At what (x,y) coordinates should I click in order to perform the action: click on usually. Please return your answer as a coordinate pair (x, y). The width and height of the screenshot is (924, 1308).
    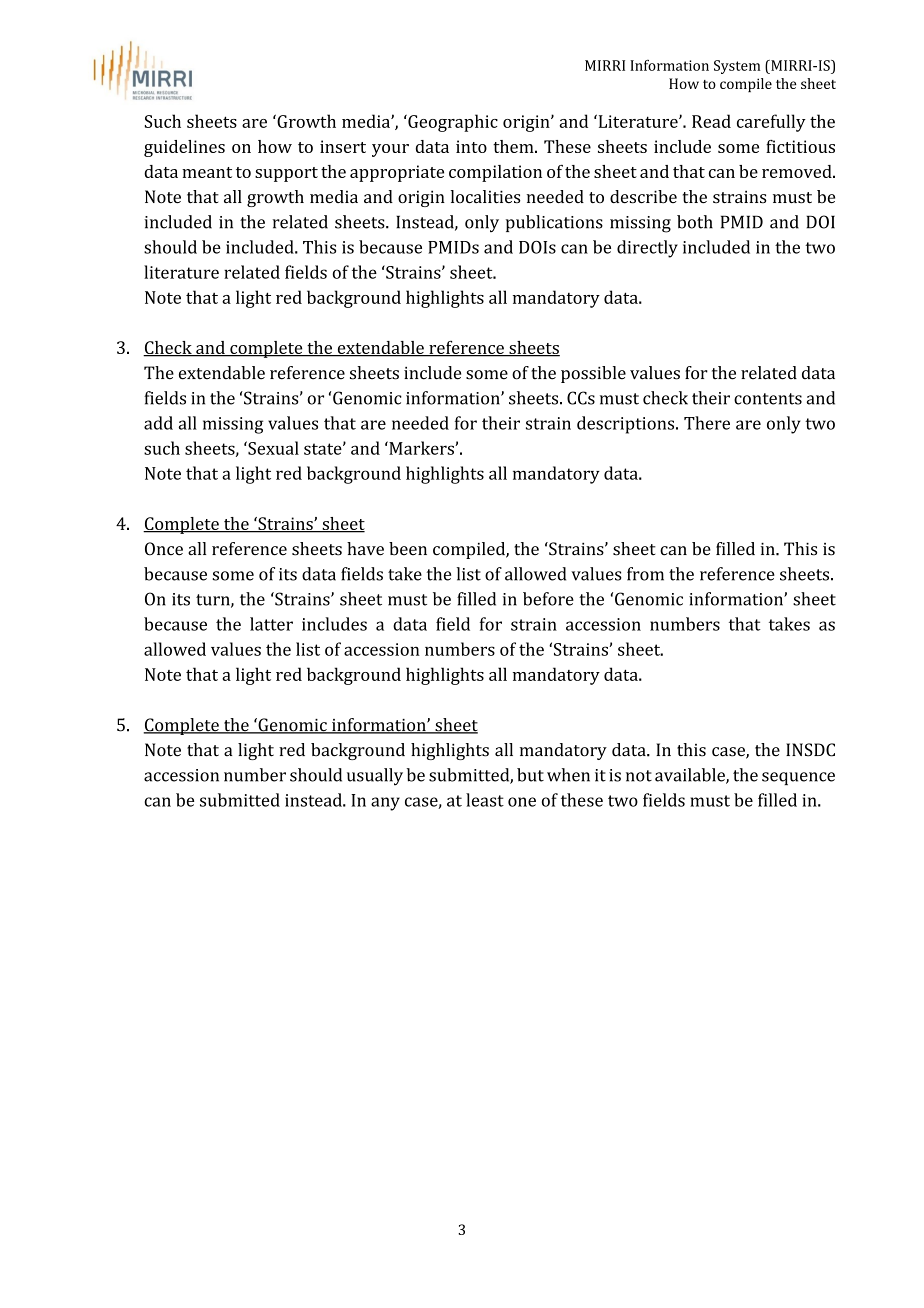
    Looking at the image, I should click on (375, 777).
